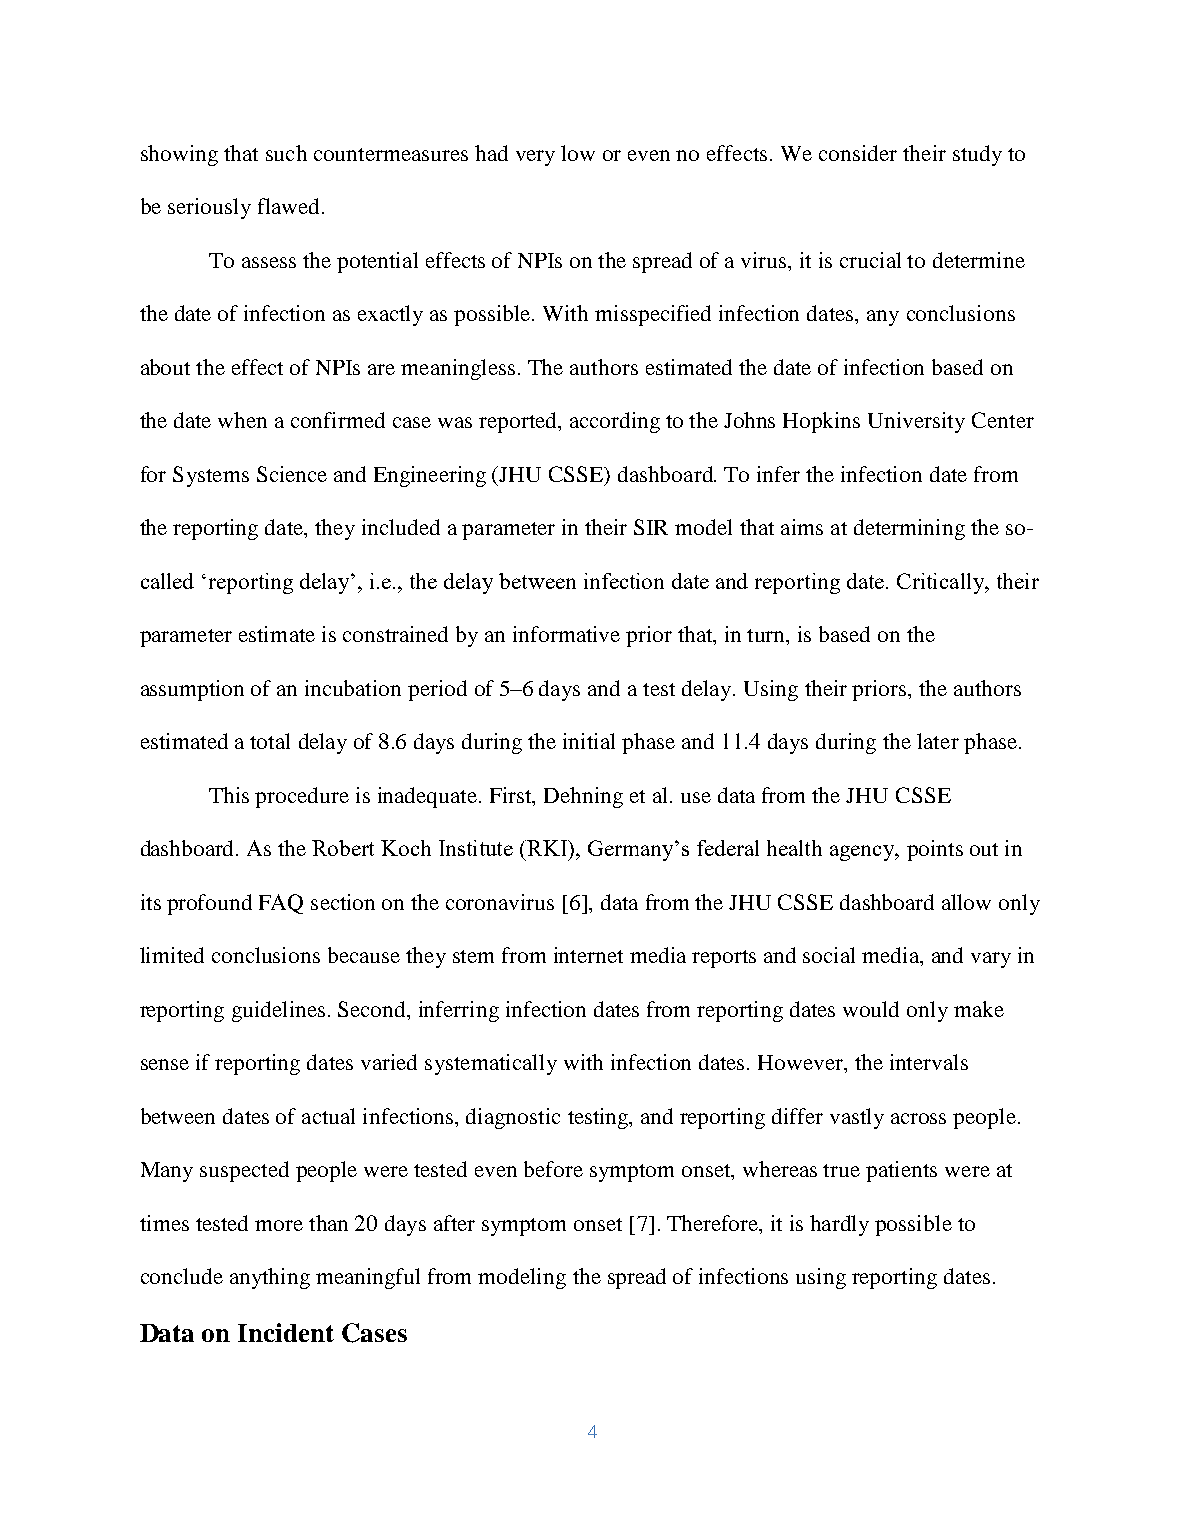  I want to click on consider, so click(858, 153).
